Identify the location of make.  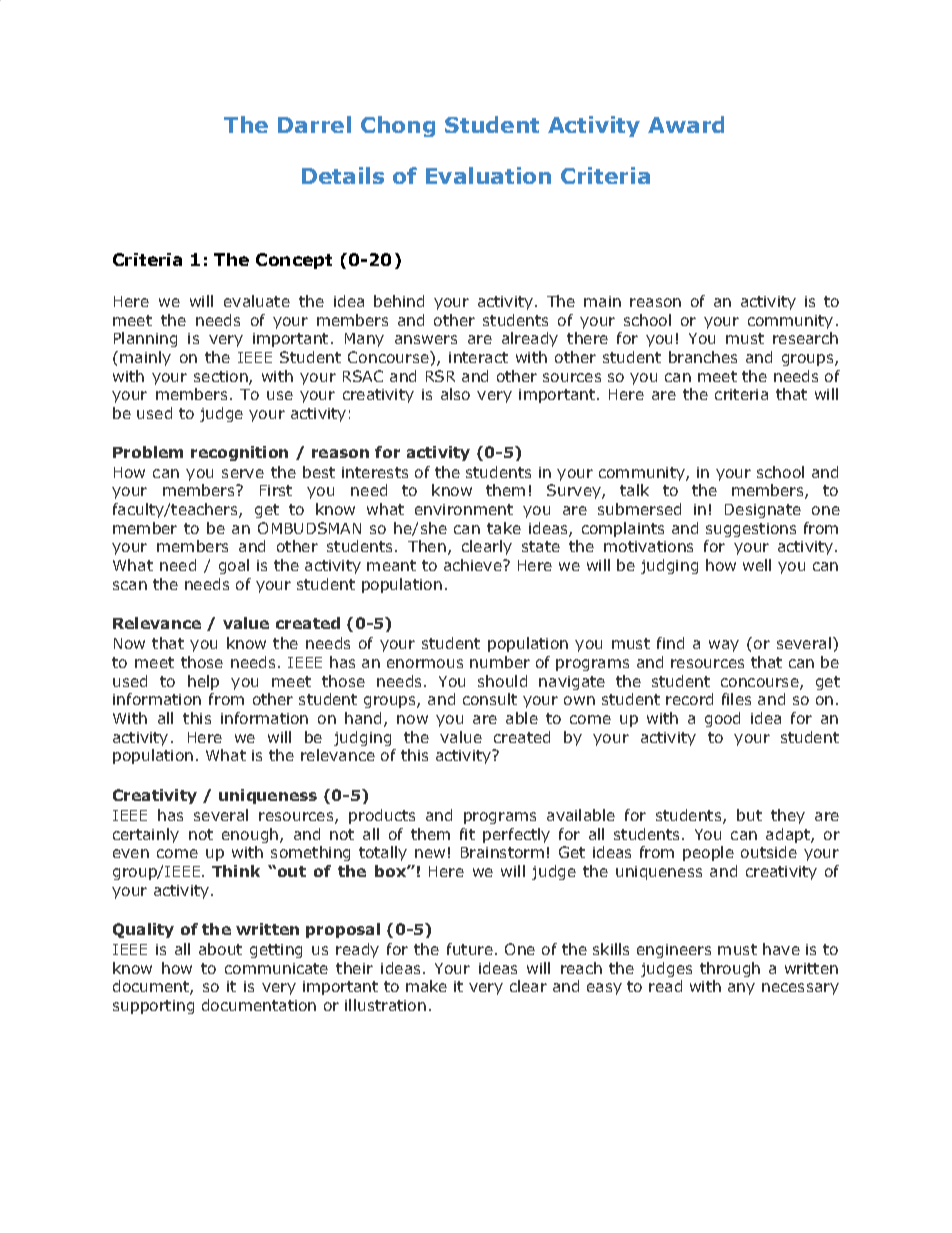
(426, 986).
